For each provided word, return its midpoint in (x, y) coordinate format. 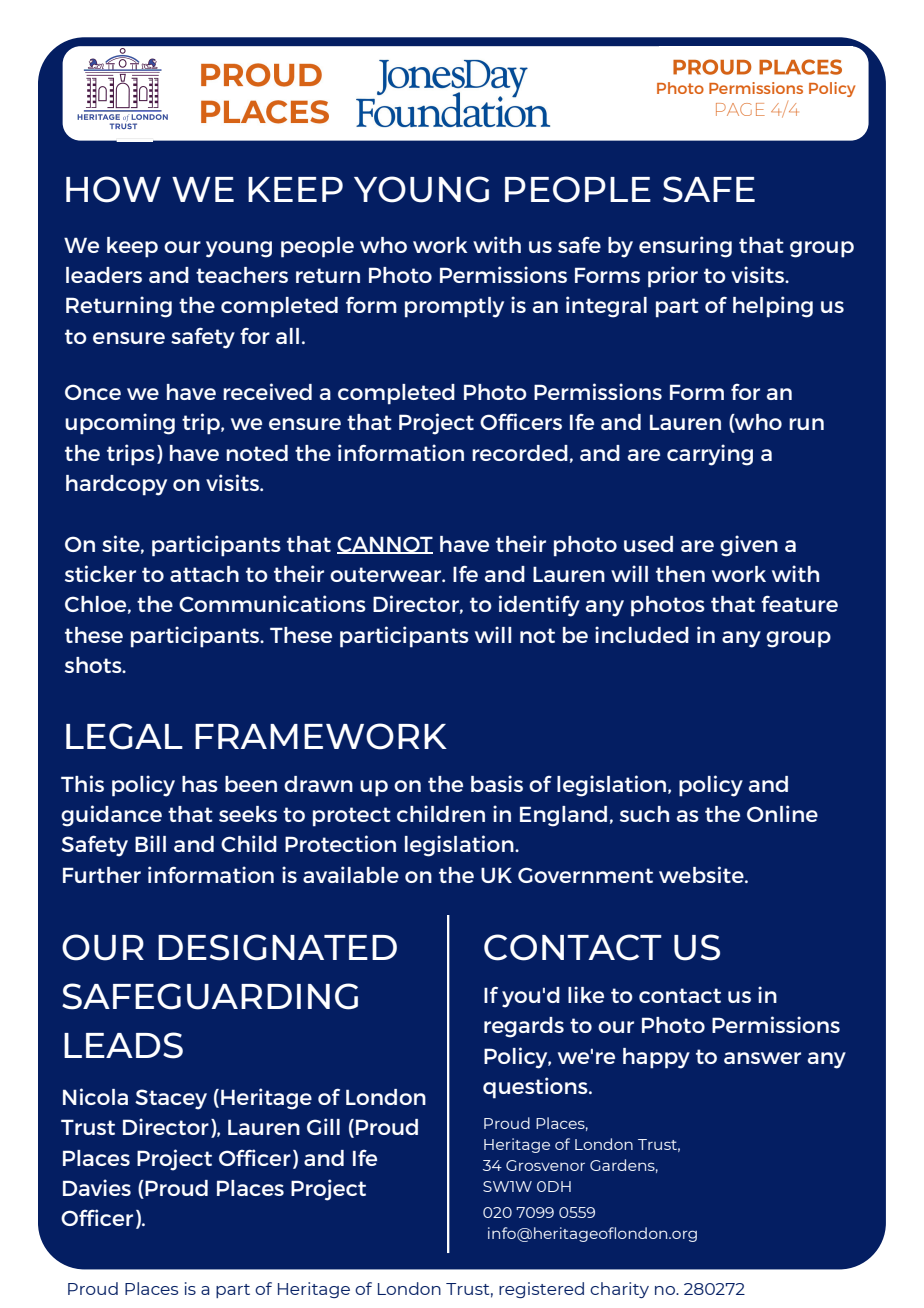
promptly (454, 307)
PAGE (740, 109)
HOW (113, 189)
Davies (97, 1187)
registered (541, 1290)
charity (619, 1290)
